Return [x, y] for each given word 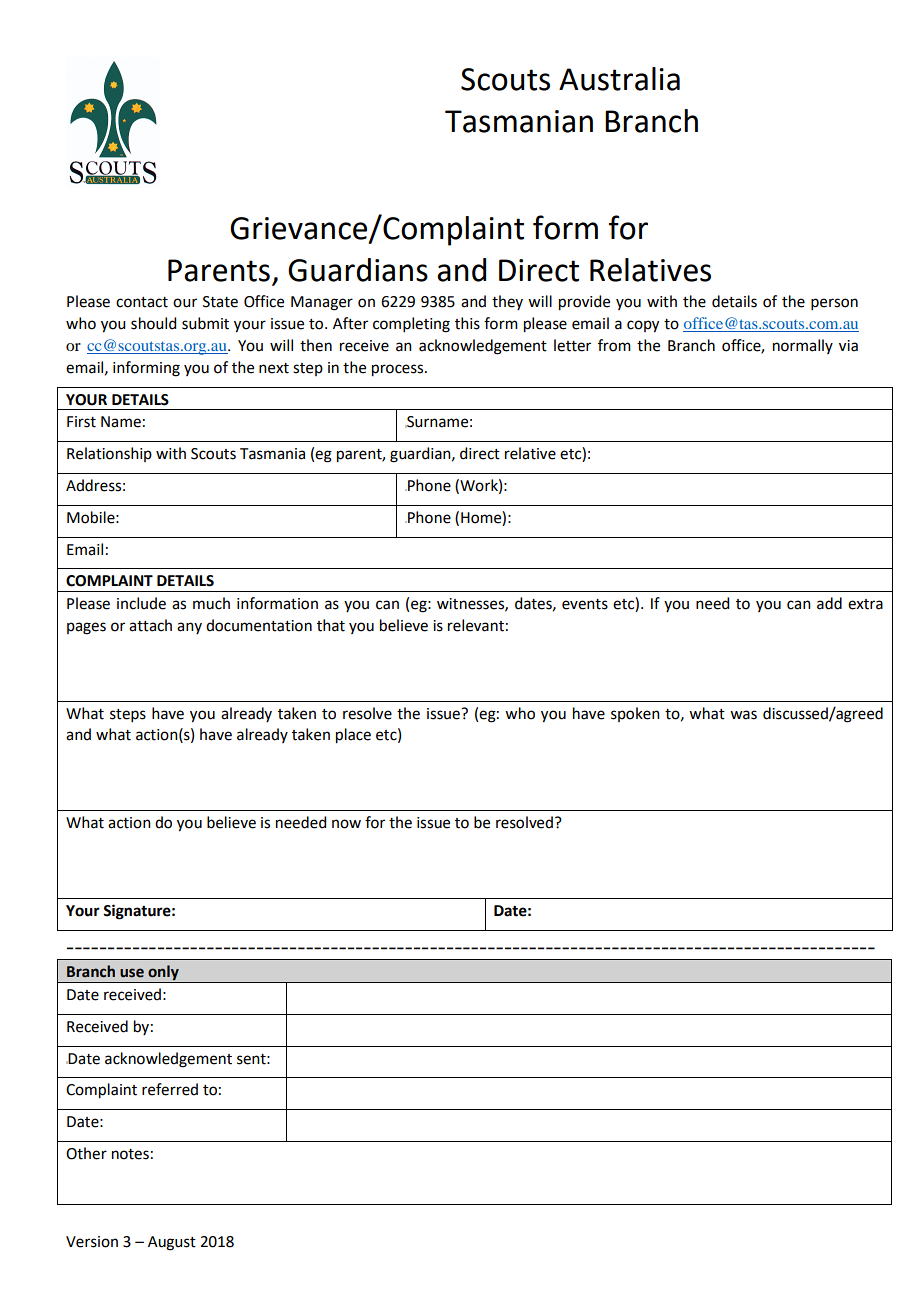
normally [803, 346]
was [743, 715]
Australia [619, 79]
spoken [635, 714]
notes [130, 1154]
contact [142, 302]
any [189, 628]
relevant [476, 625]
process [399, 370]
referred [170, 1089]
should [153, 323]
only [163, 974]
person [834, 304]
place [353, 736]
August [172, 1243]
